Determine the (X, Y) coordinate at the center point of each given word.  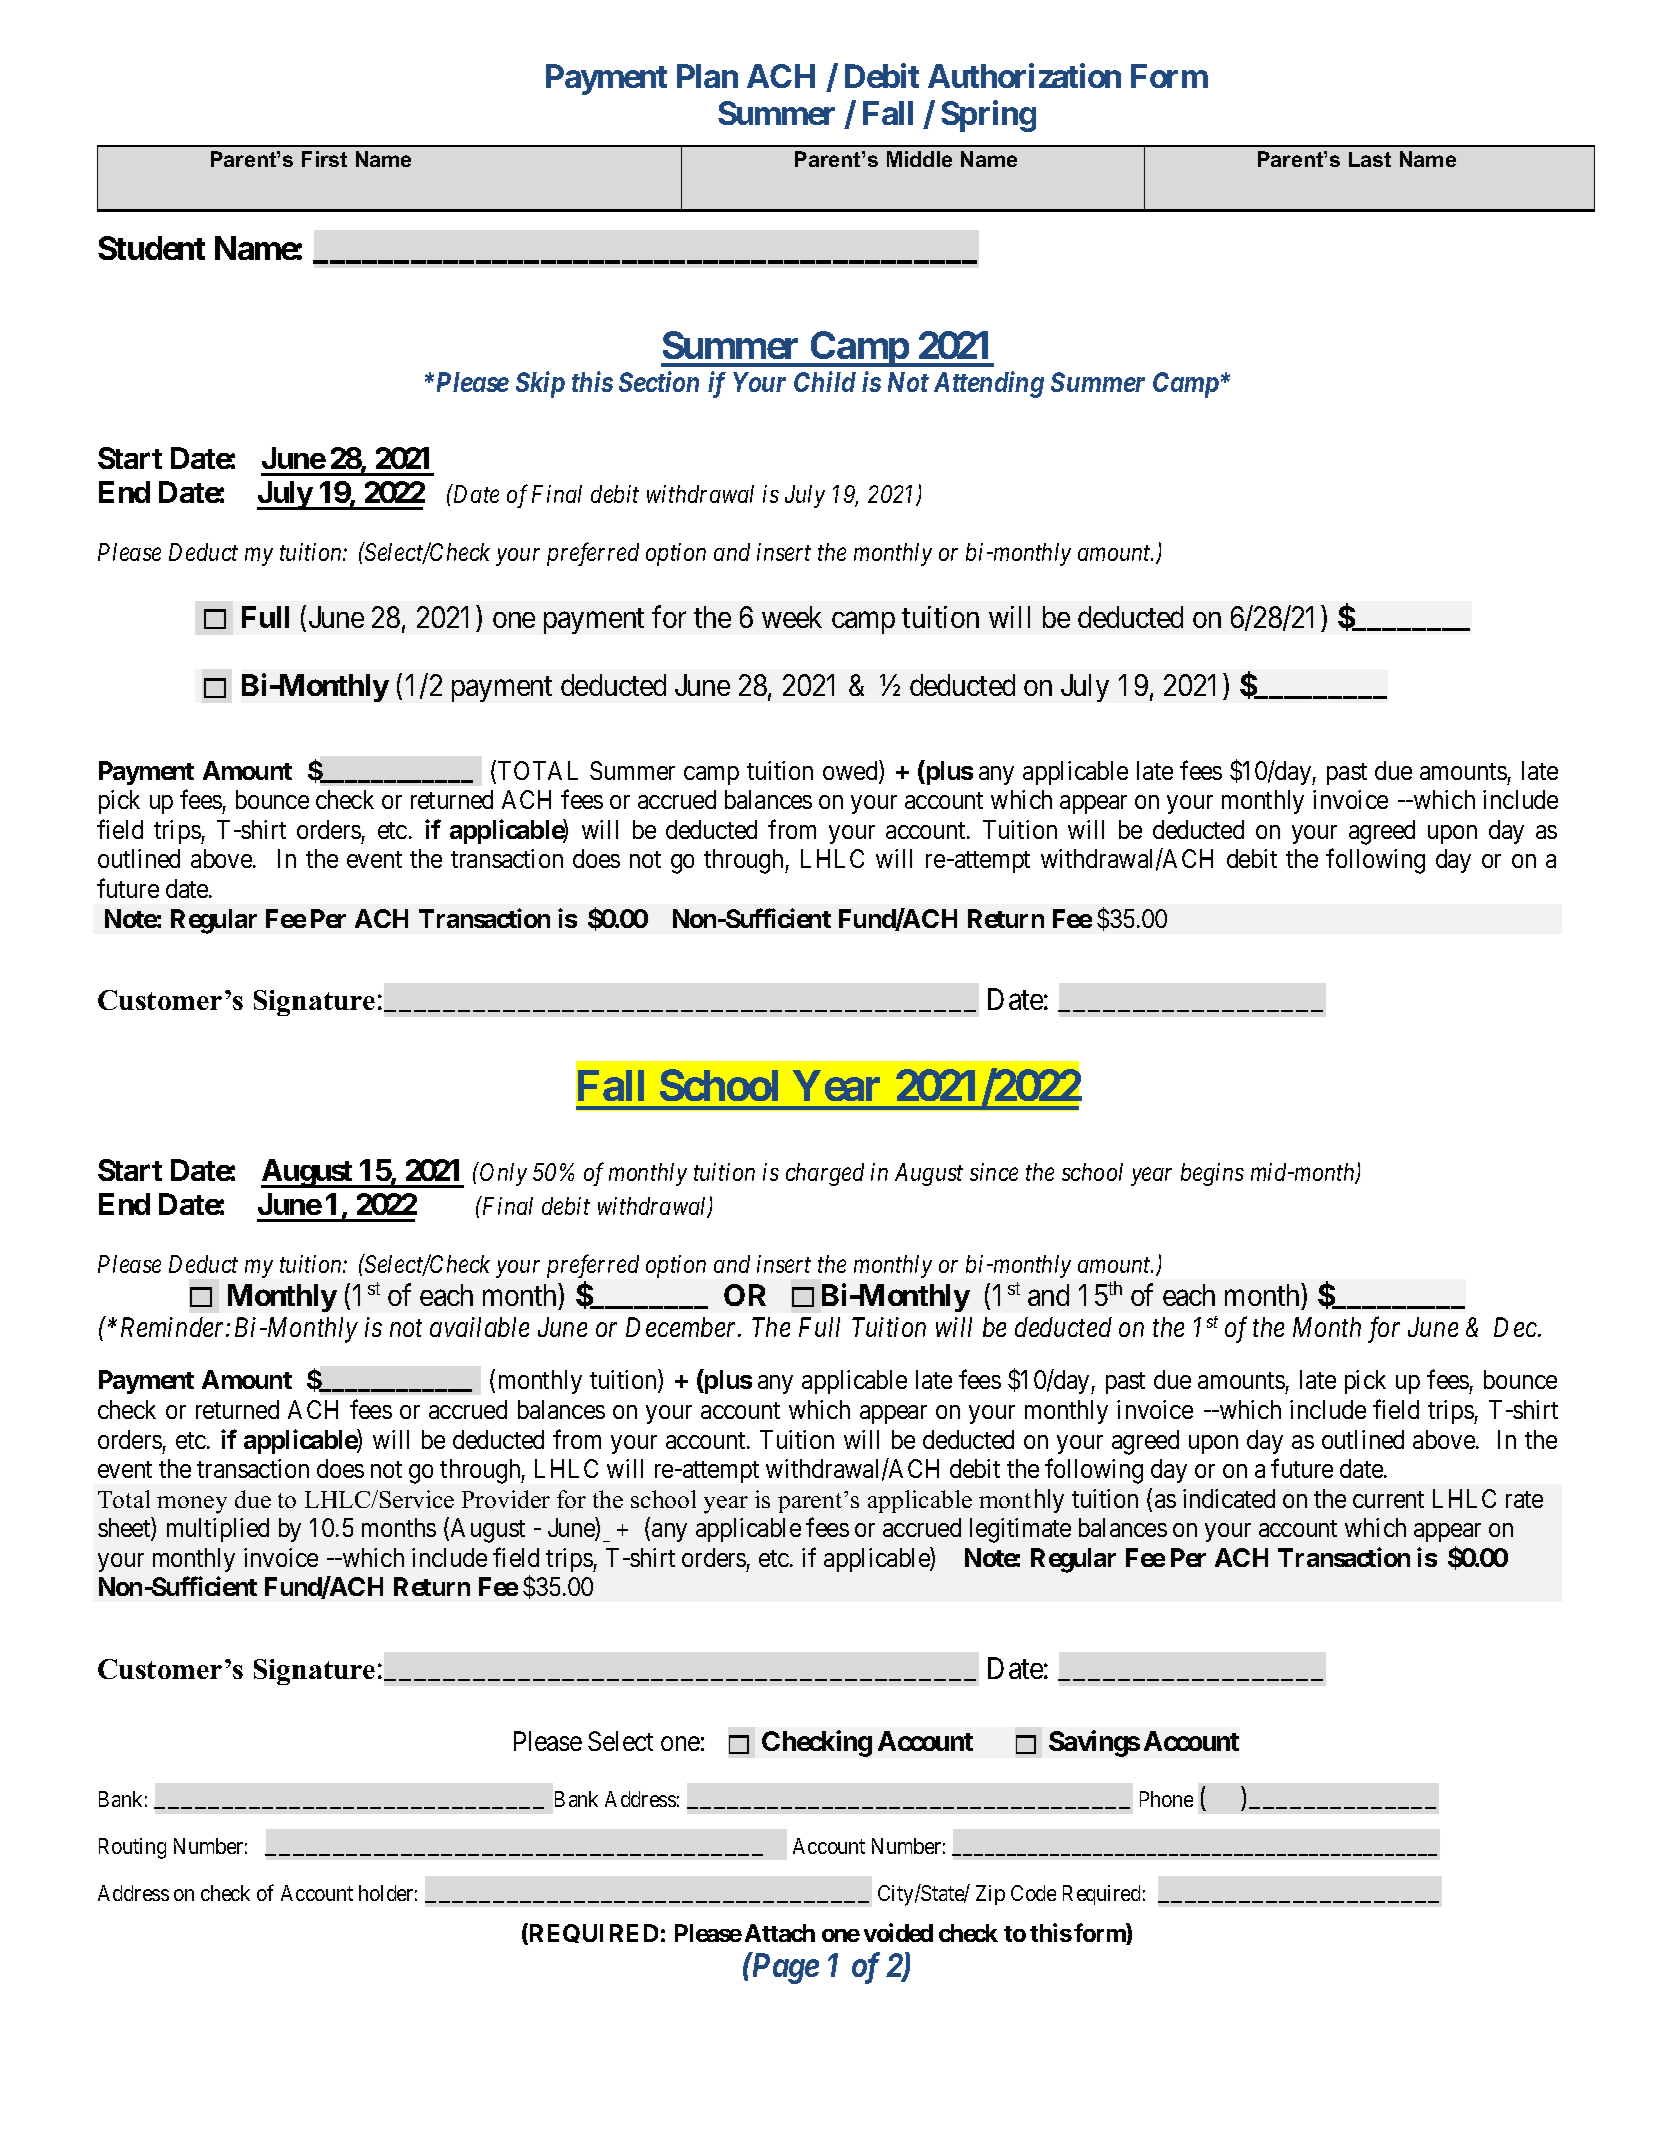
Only (503, 1174)
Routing (132, 1848)
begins (1212, 1174)
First (324, 159)
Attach (780, 1933)
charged (825, 1174)
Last (1370, 159)
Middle (919, 159)
